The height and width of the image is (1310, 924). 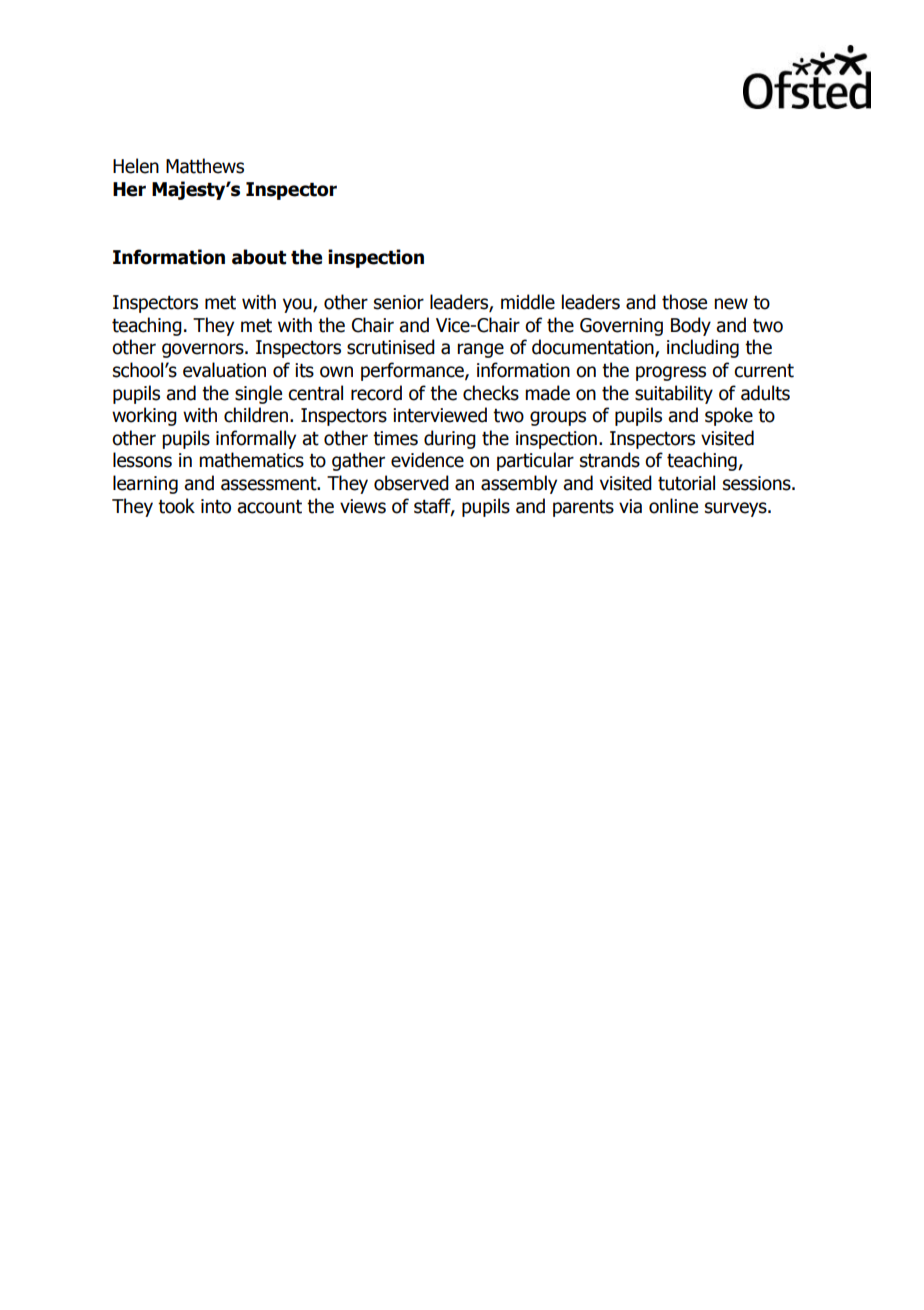 I want to click on into, so click(x=216, y=506).
